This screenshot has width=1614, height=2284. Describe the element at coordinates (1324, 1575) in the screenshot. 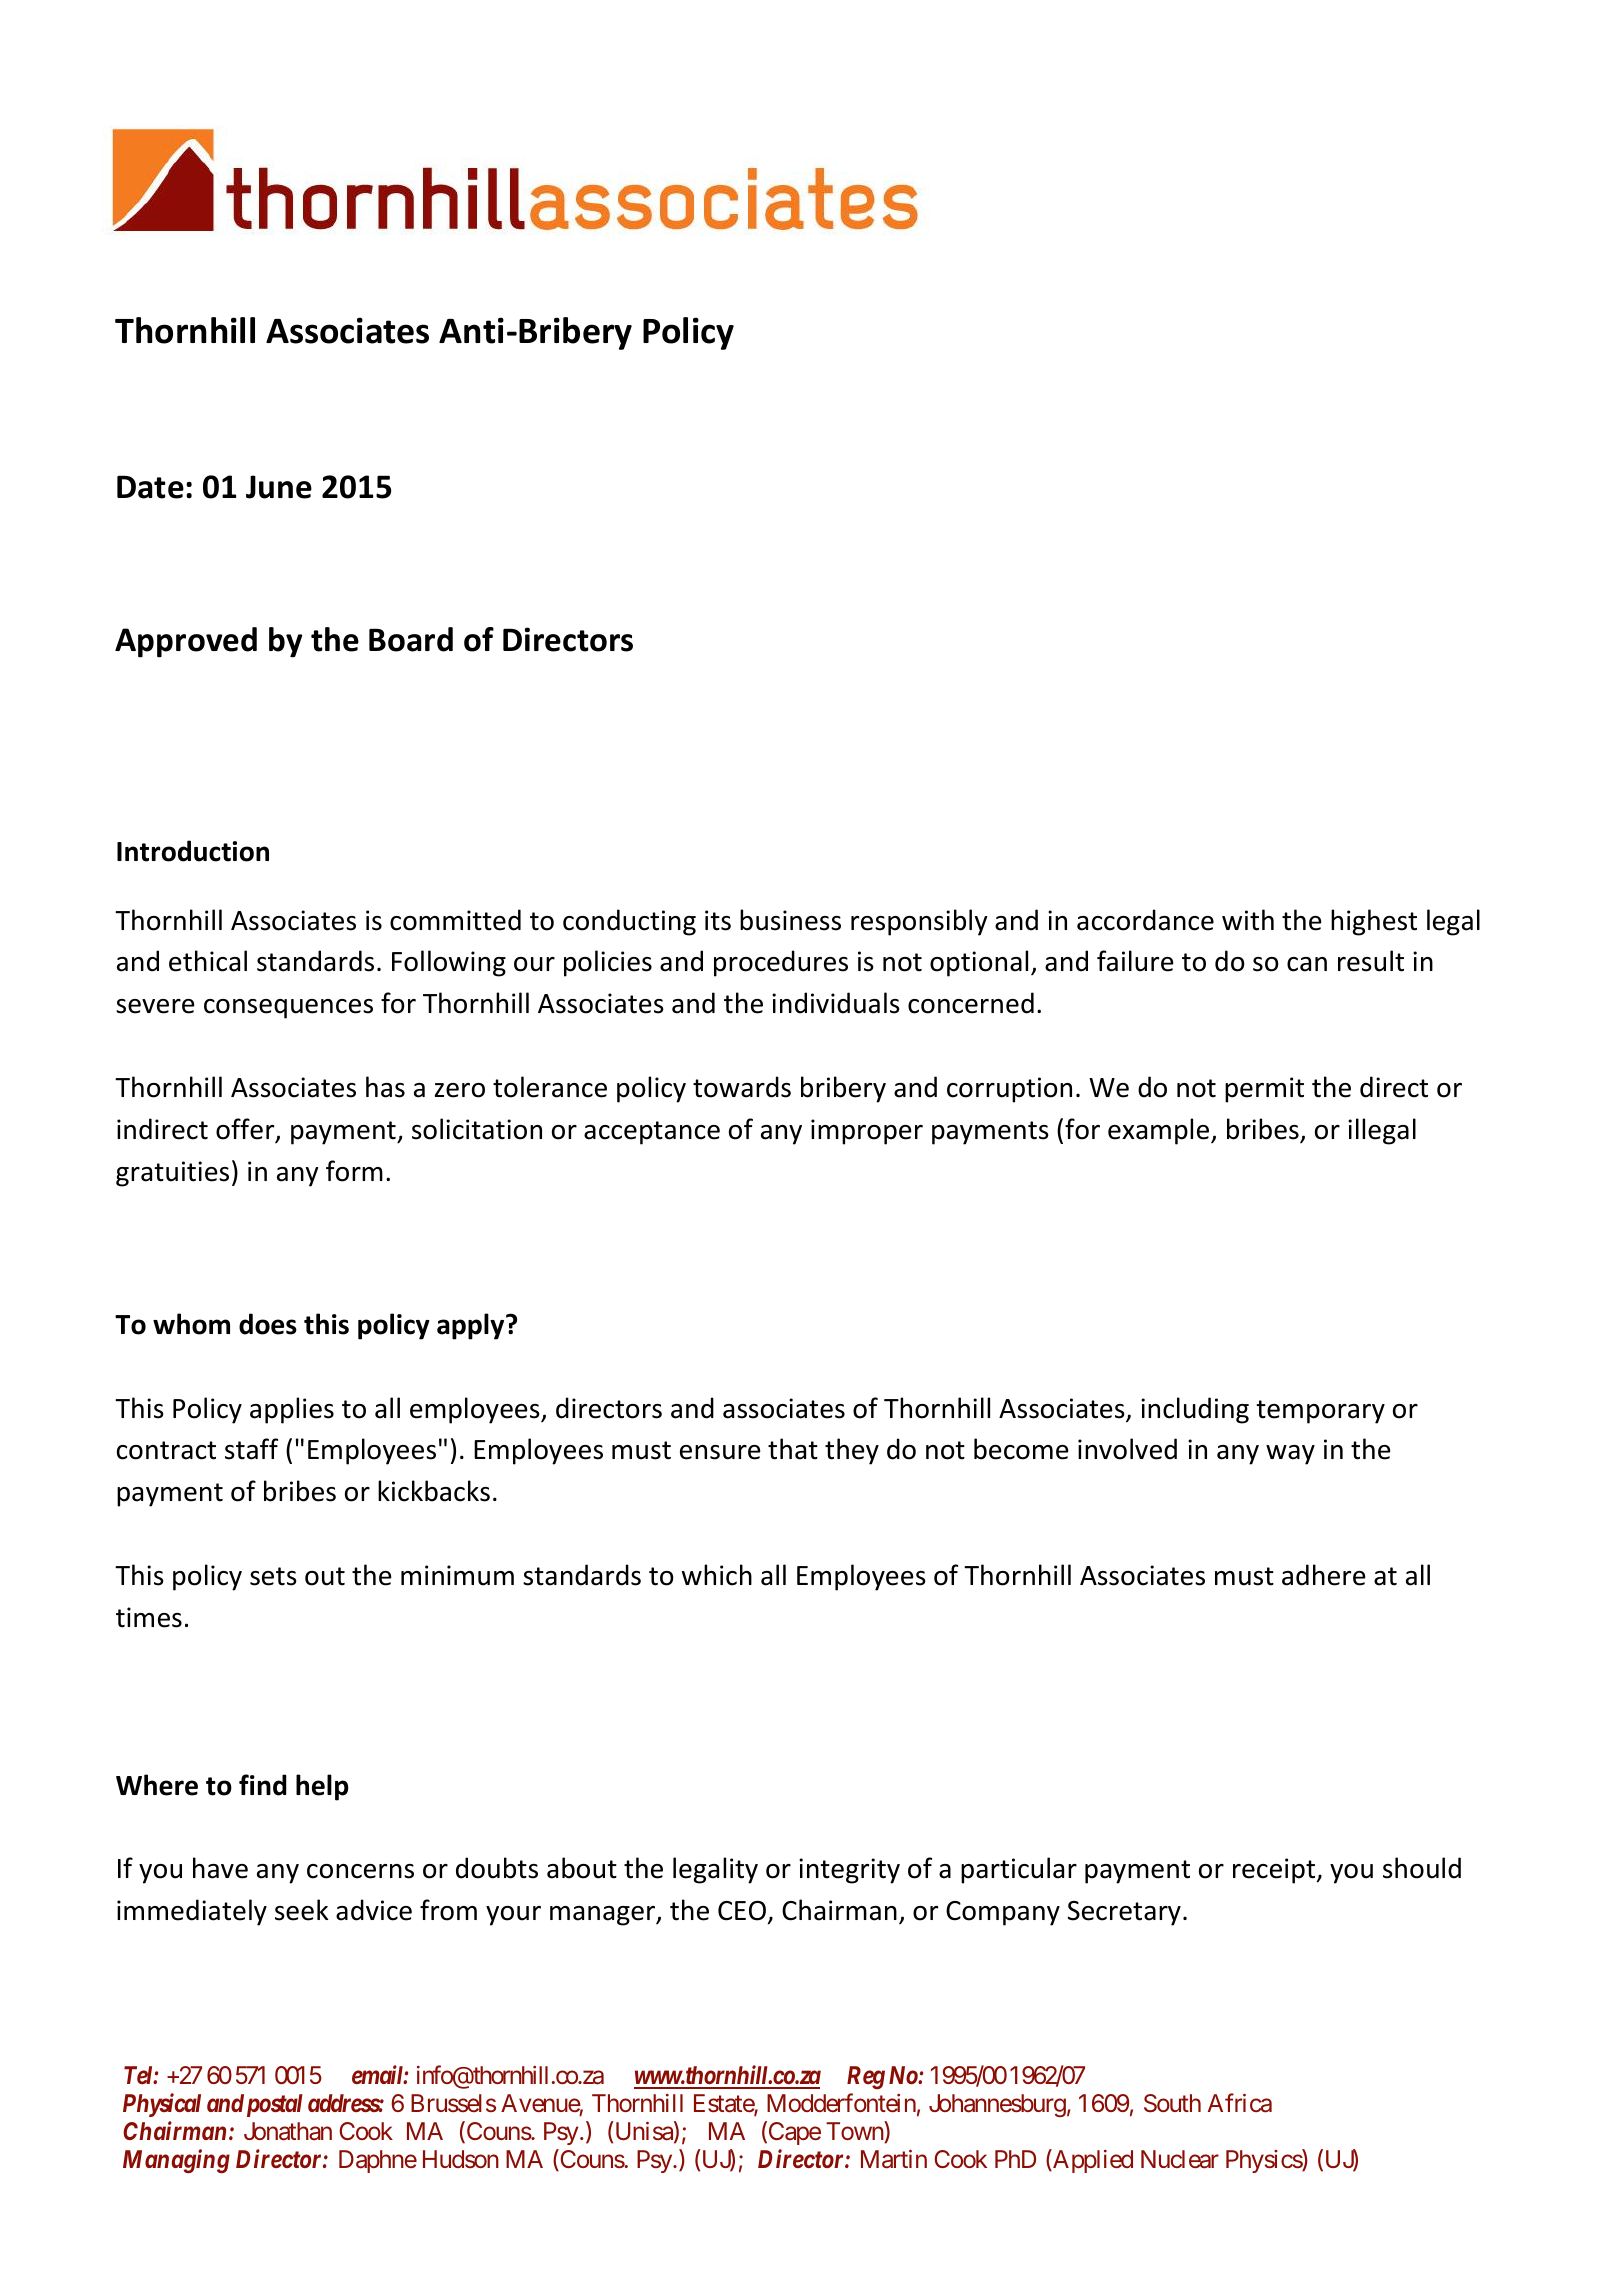

I see `adhere` at that location.
